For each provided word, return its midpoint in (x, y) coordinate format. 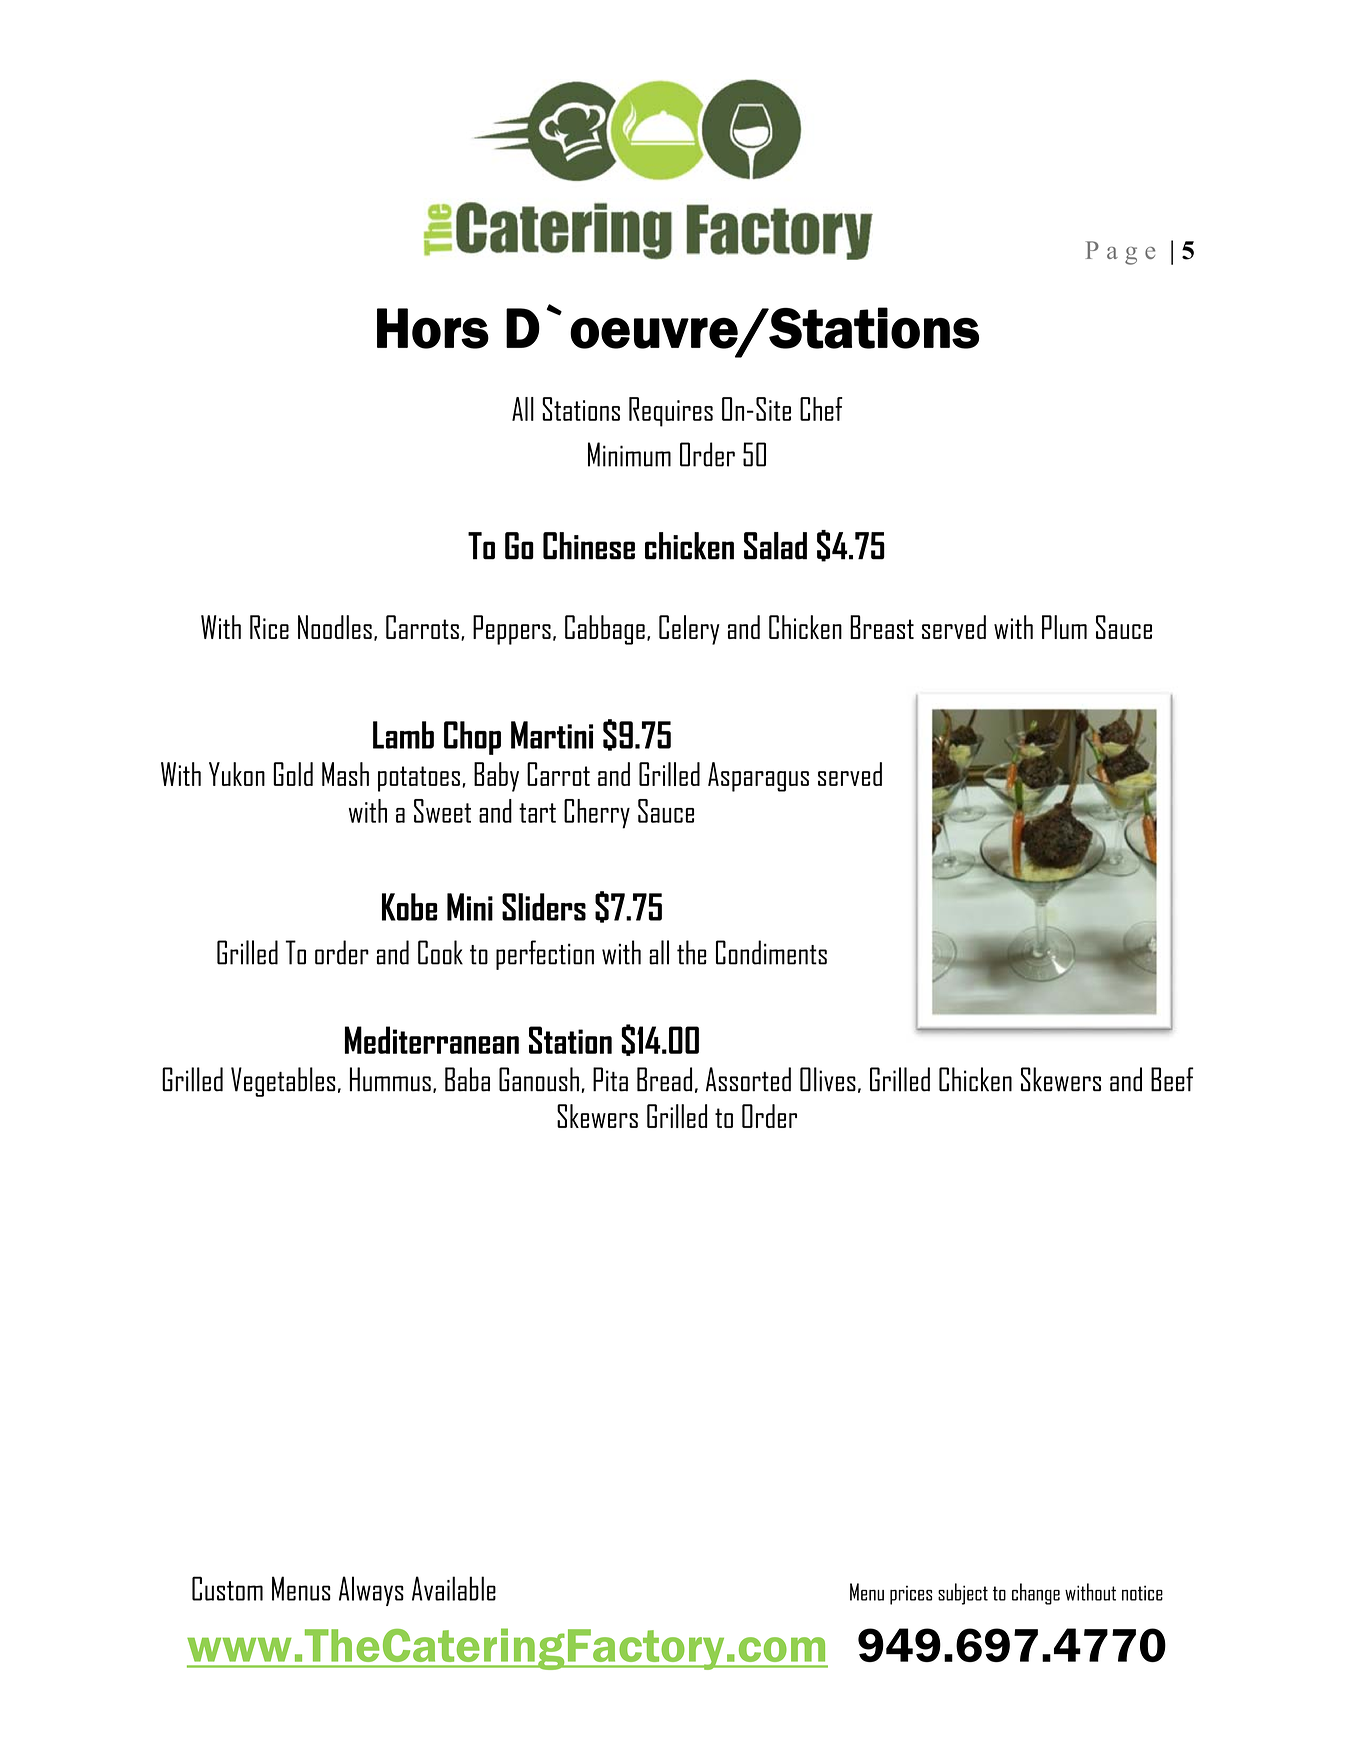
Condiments (771, 952)
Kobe (409, 907)
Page (1120, 253)
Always (371, 1591)
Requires (671, 412)
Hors (433, 328)
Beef (1172, 1079)
